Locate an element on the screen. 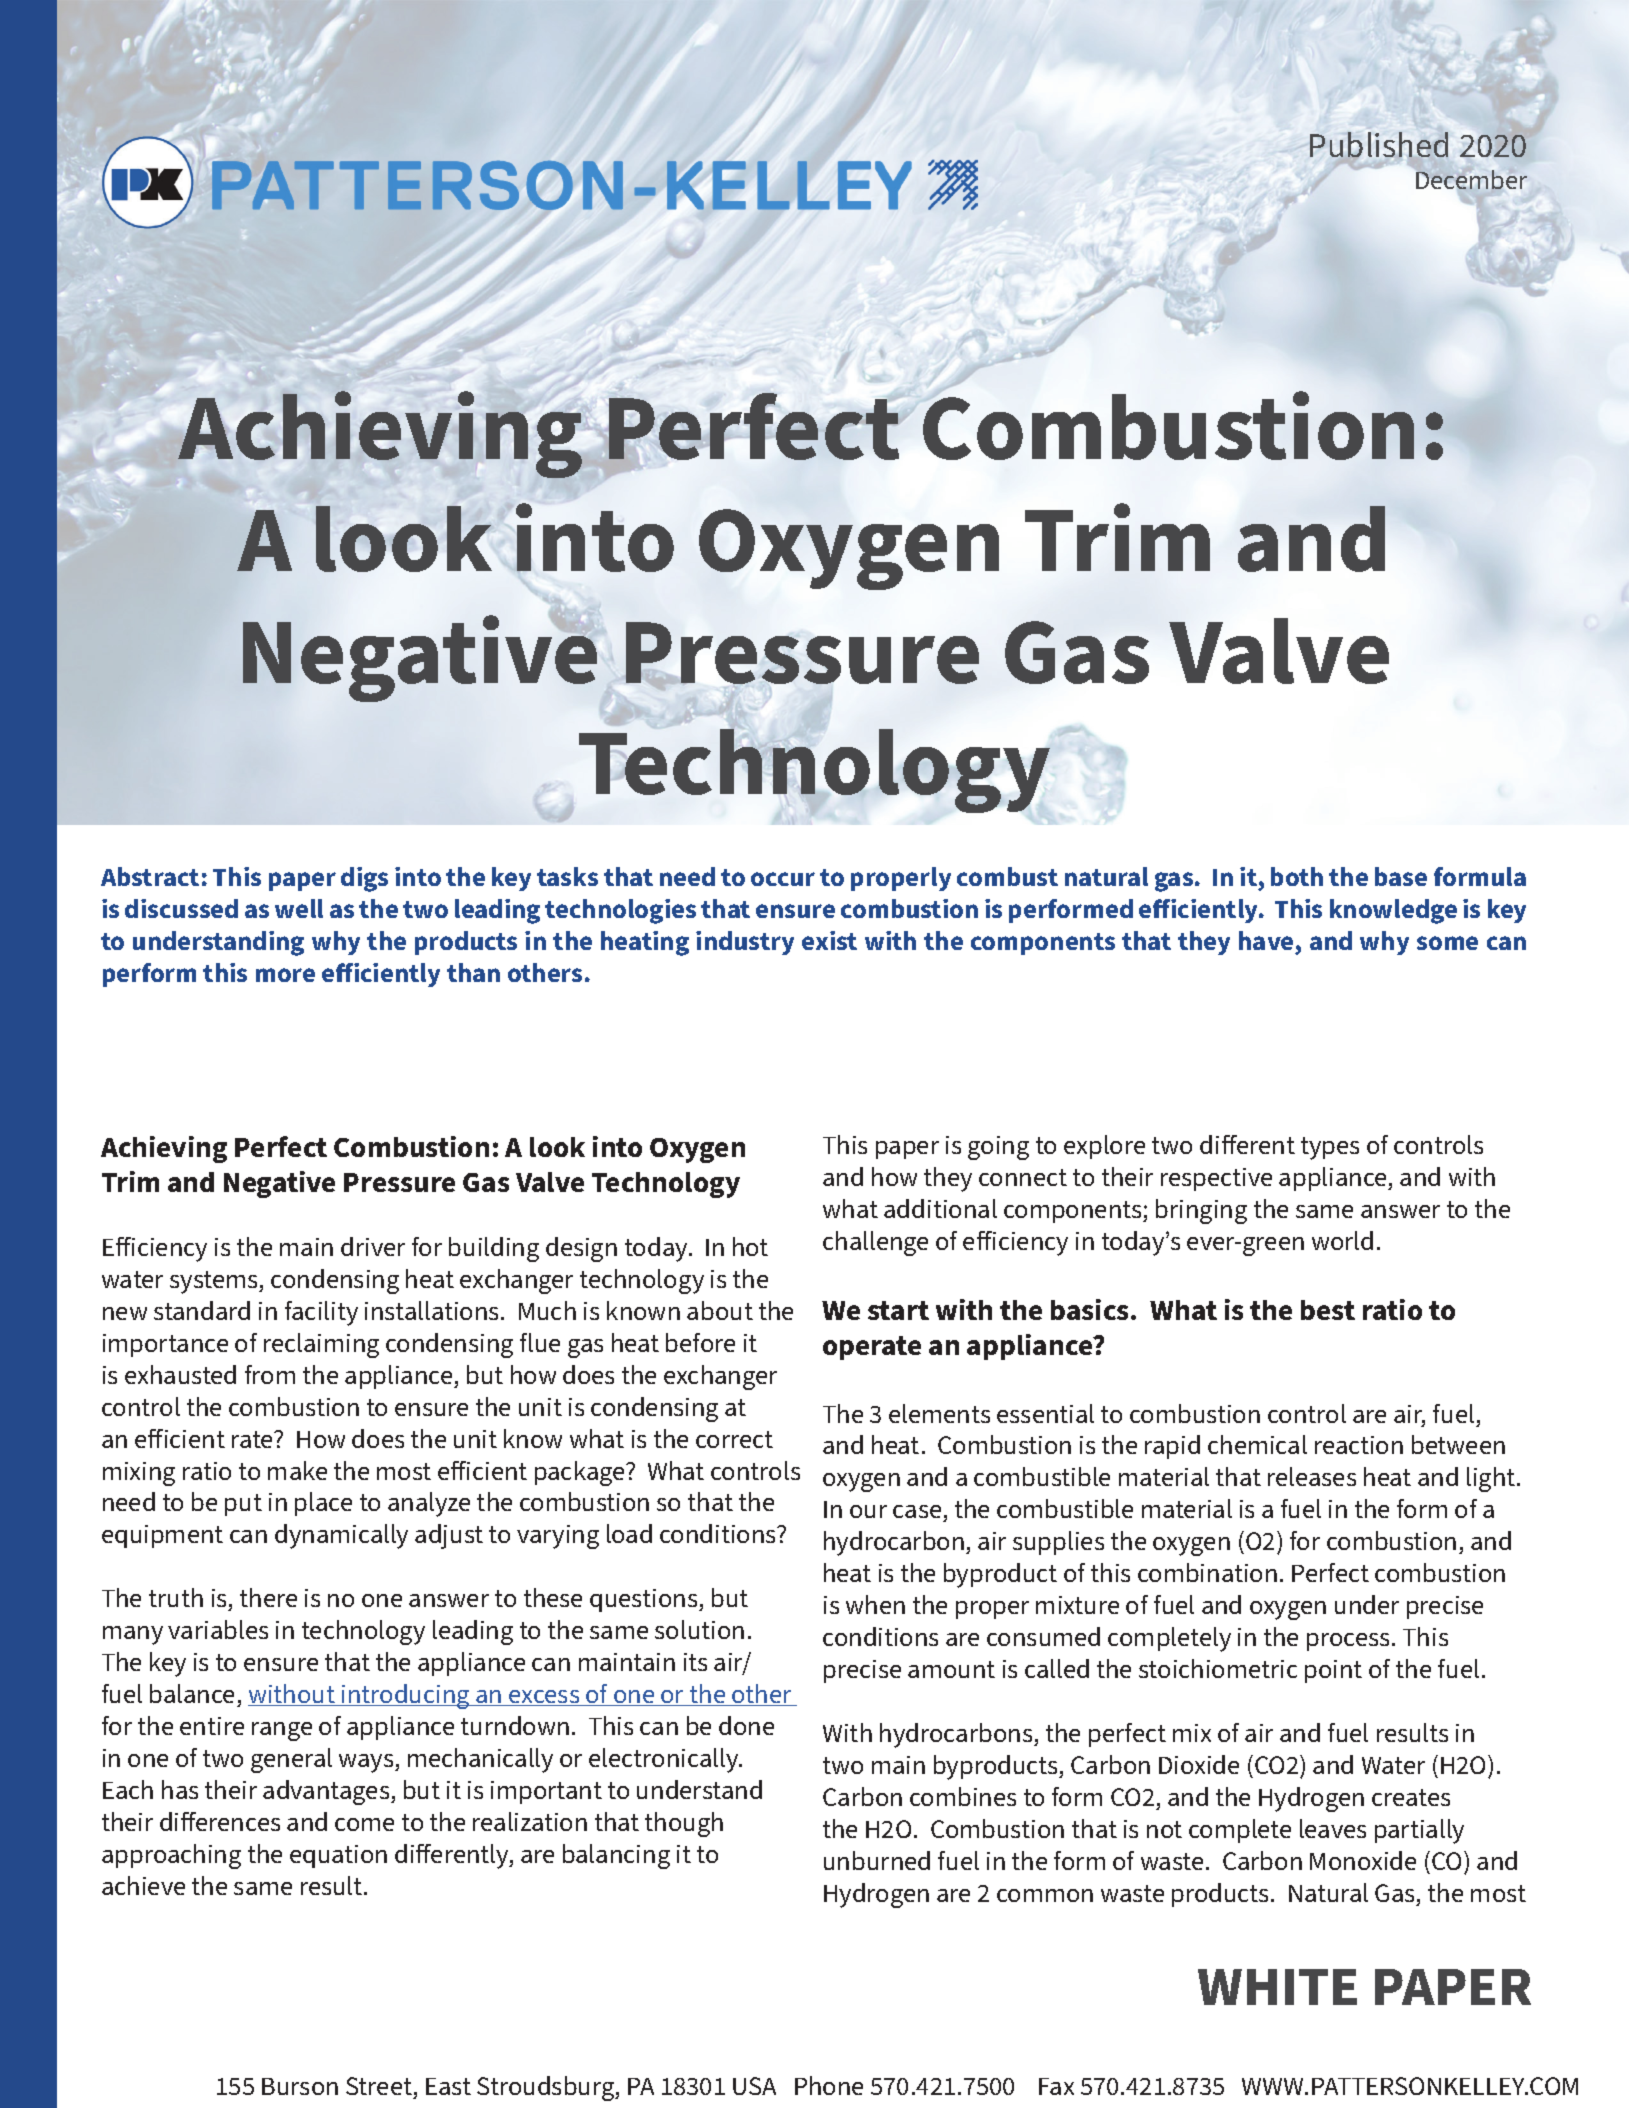 This screenshot has width=1629, height=2108. variables is located at coordinates (218, 1629).
